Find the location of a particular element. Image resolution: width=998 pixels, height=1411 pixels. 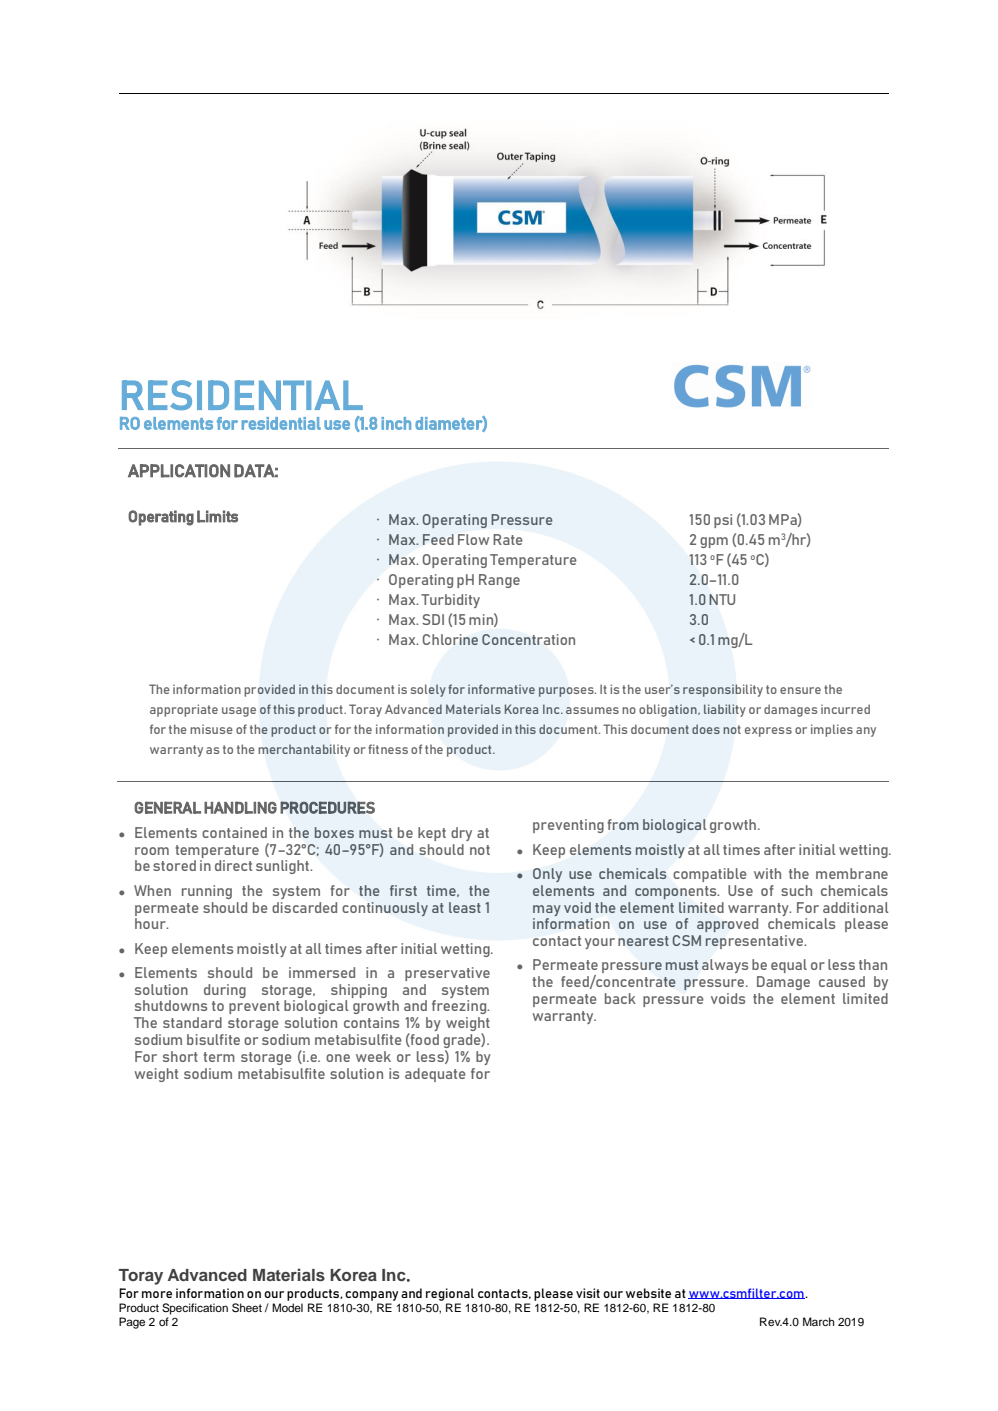

APPLICATION is located at coordinates (179, 471).
